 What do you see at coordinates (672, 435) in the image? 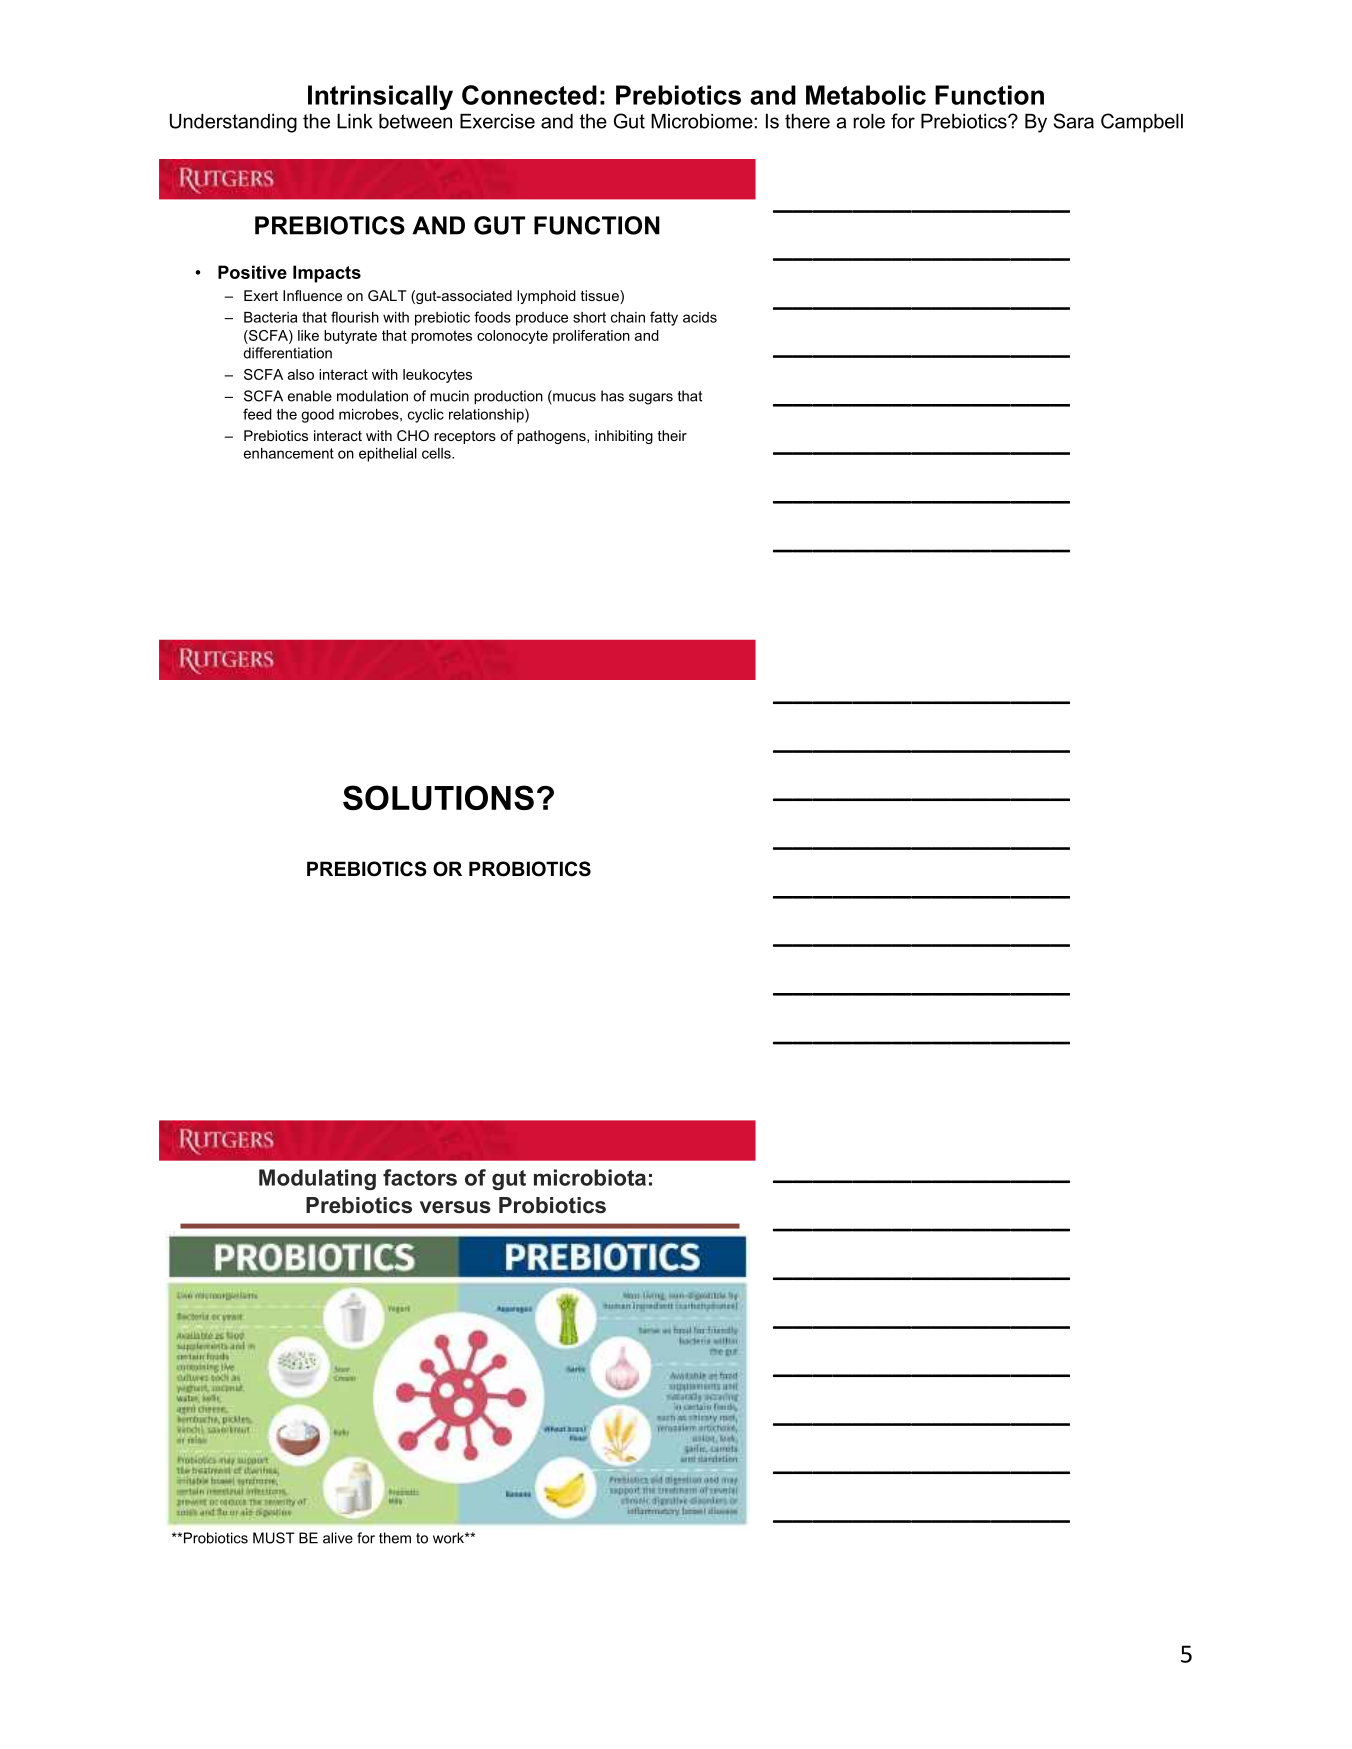
I see `their` at bounding box center [672, 435].
